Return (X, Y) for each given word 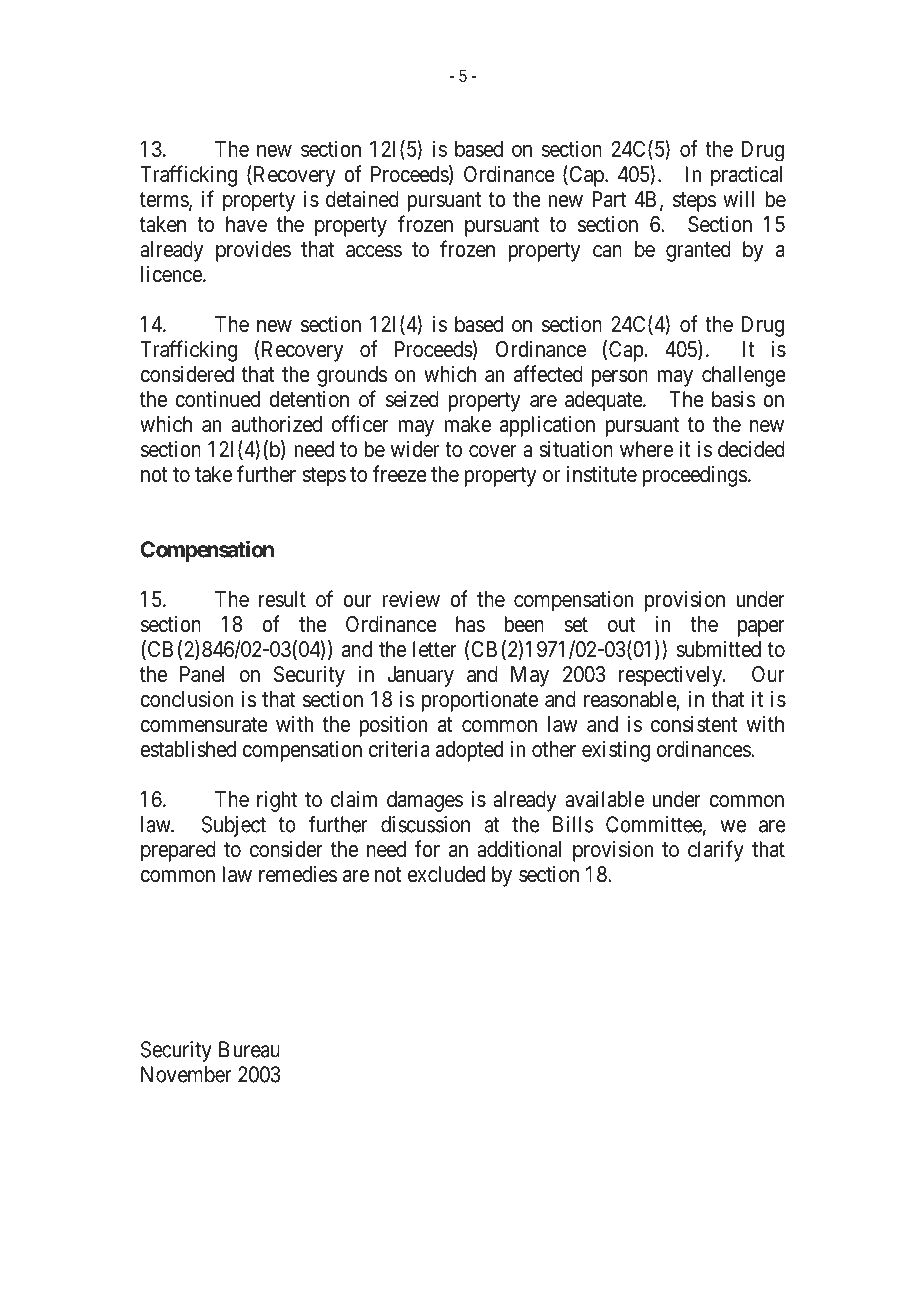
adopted (469, 751)
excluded (446, 874)
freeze (400, 474)
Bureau (249, 1049)
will (738, 199)
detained (362, 199)
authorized (276, 424)
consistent (694, 724)
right (277, 801)
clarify (716, 851)
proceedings (694, 476)
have (246, 224)
